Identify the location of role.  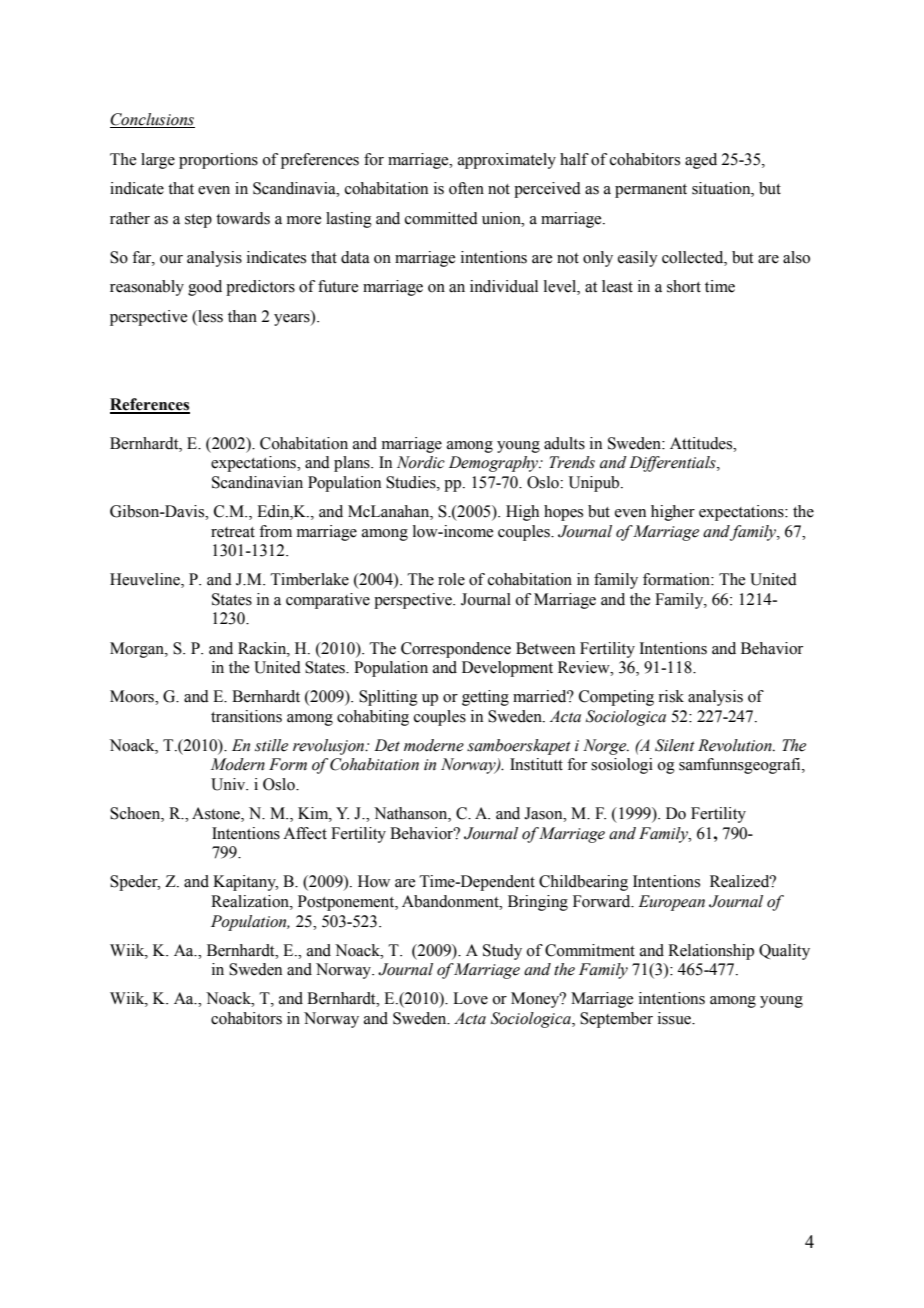
(451, 579).
